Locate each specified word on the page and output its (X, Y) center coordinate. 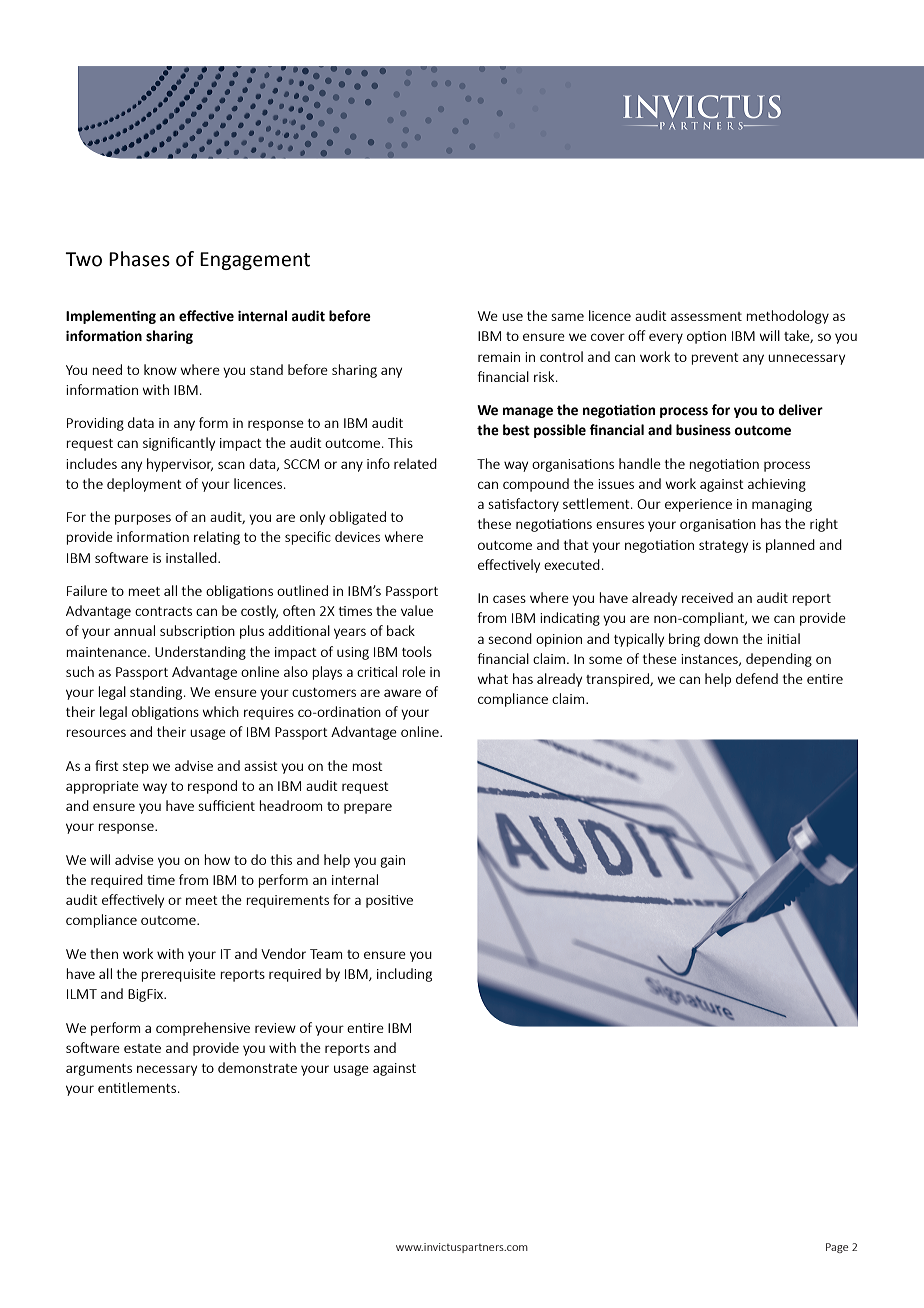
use (512, 317)
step (136, 768)
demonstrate (257, 1067)
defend (757, 678)
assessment (706, 316)
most (367, 766)
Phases (139, 259)
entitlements (138, 1087)
